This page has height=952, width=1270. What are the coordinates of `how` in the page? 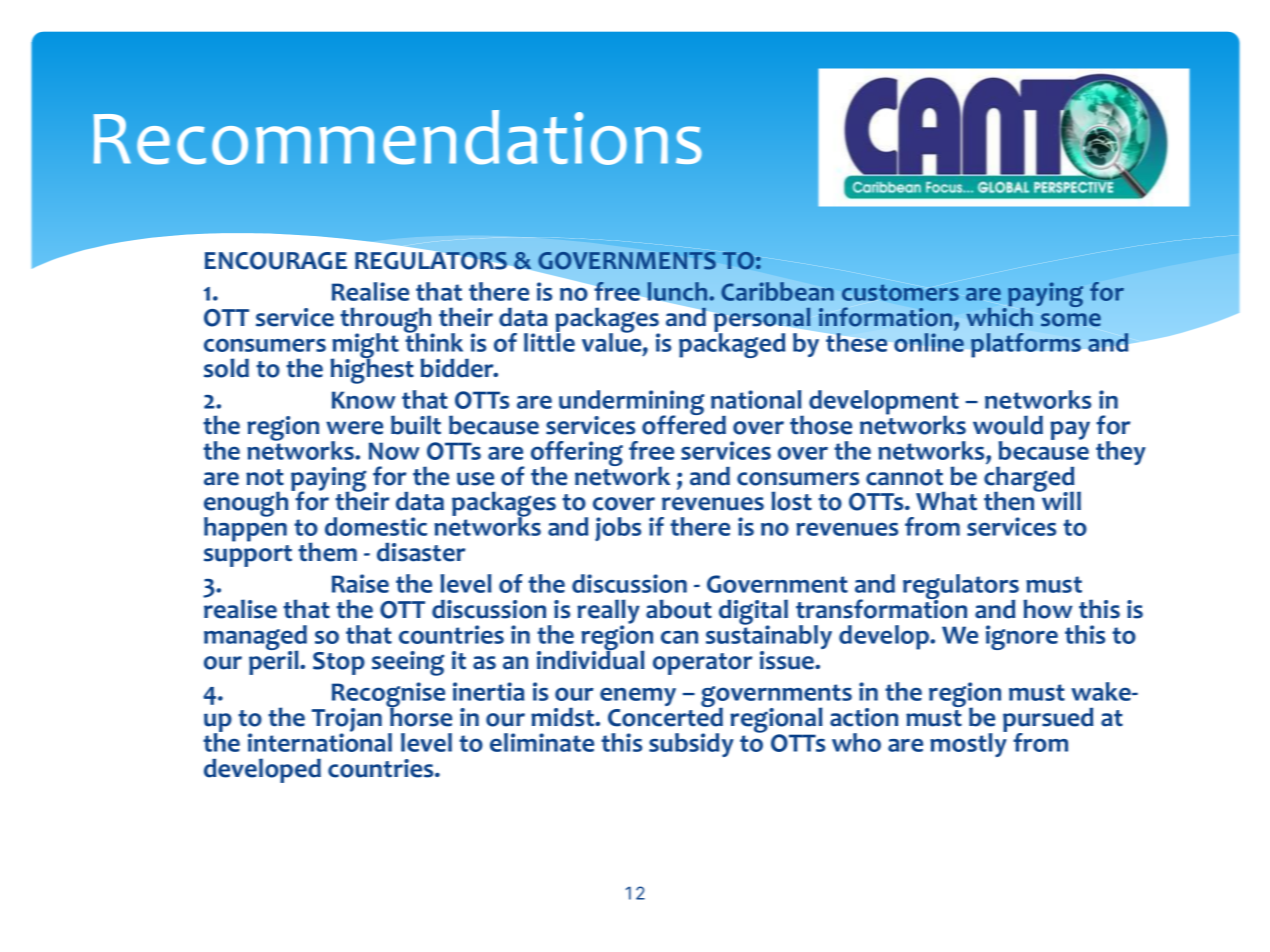 It's located at (1047, 609).
